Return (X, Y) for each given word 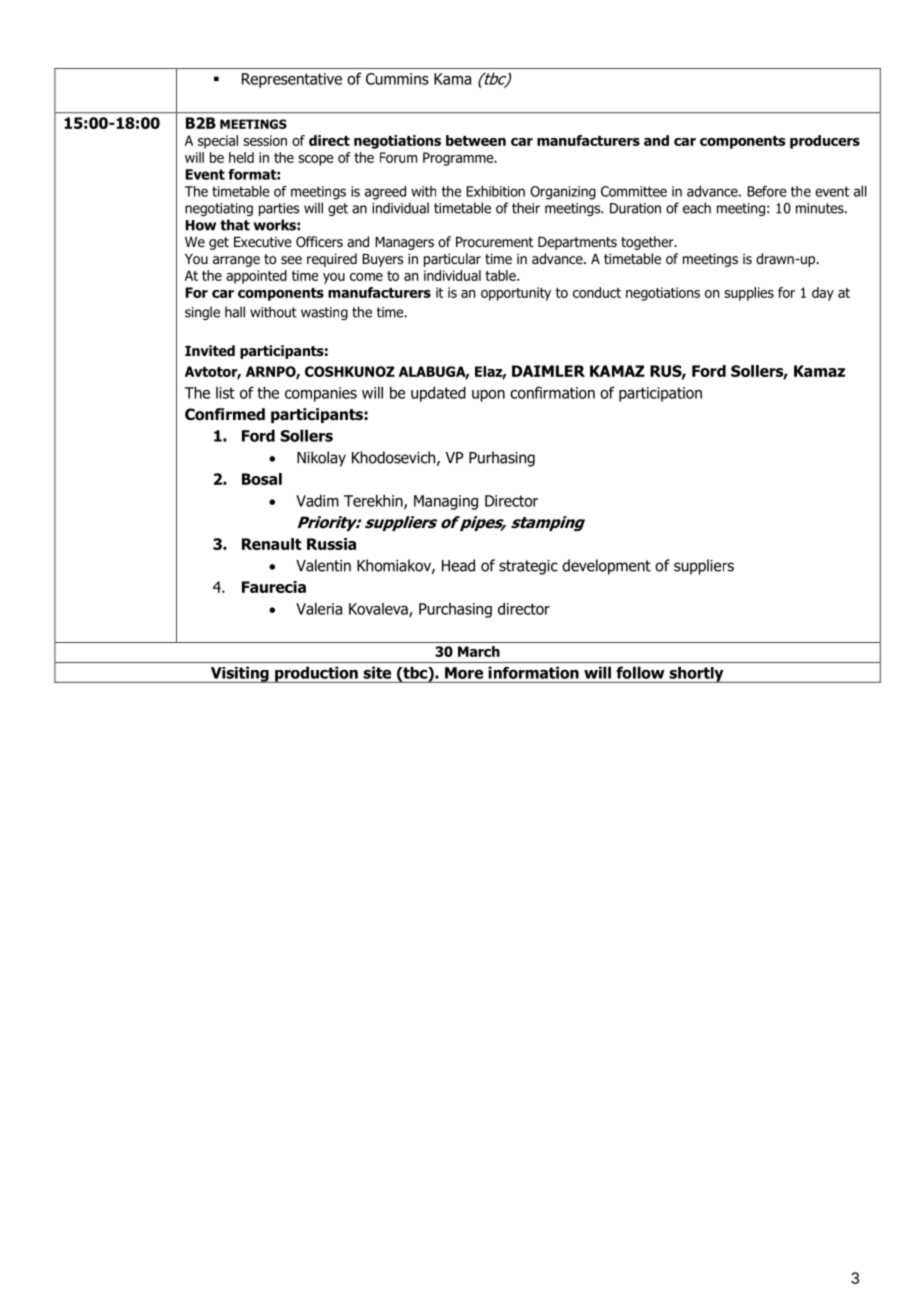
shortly (696, 674)
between (476, 140)
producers (825, 142)
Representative (292, 80)
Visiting (239, 674)
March (479, 651)
